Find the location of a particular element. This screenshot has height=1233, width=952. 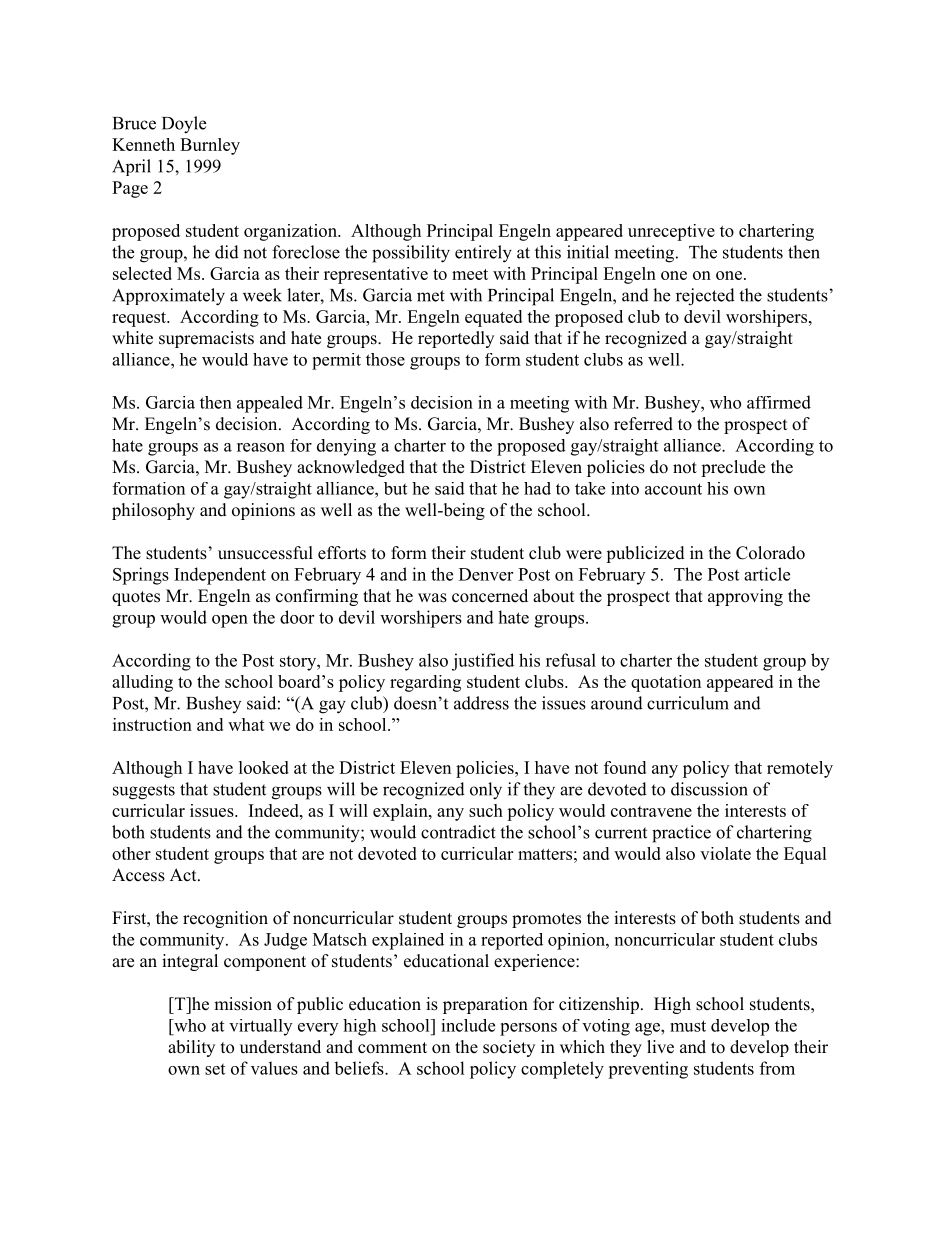

ability is located at coordinates (191, 1048).
